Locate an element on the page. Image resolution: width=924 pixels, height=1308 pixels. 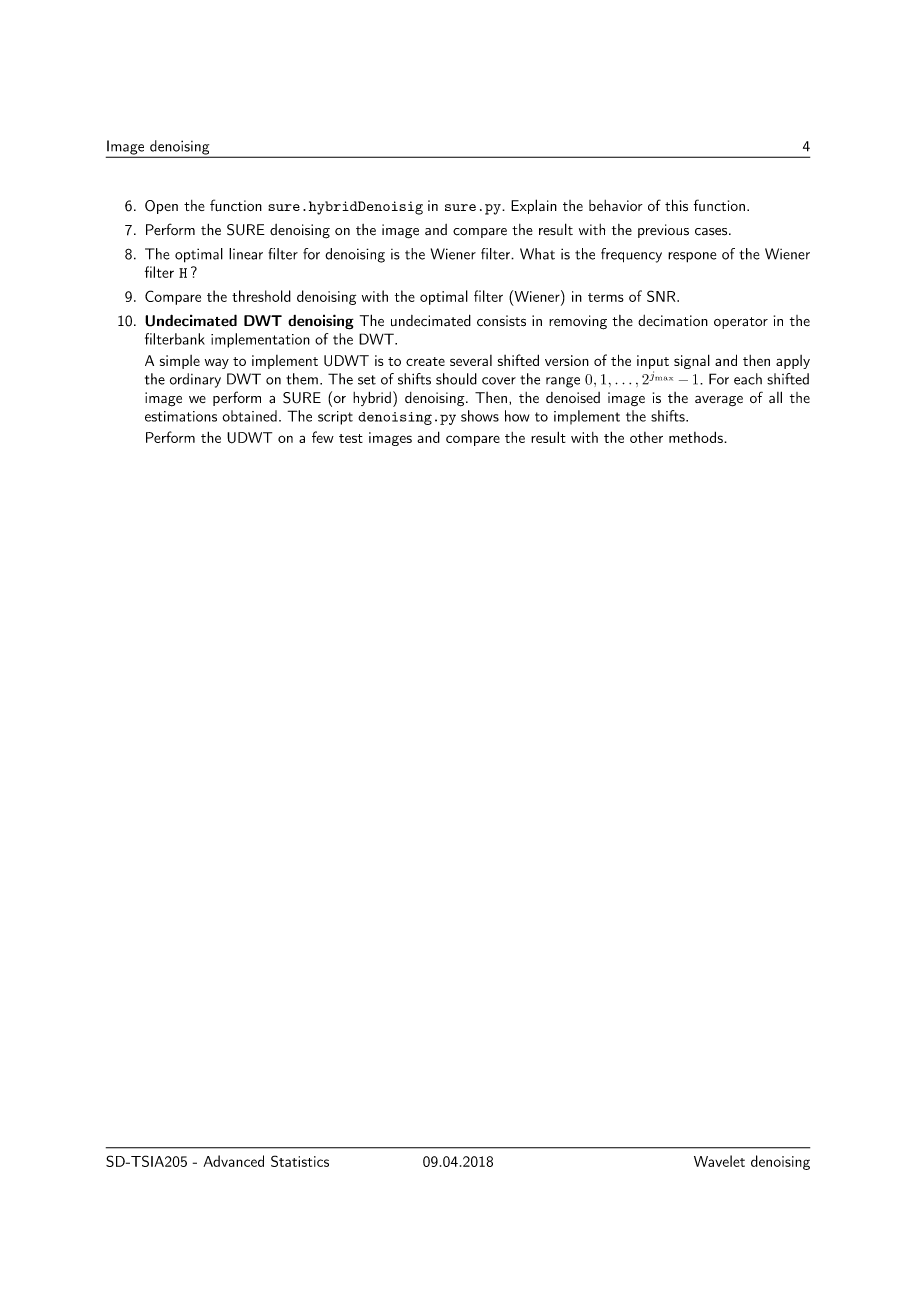
linear is located at coordinates (246, 254).
